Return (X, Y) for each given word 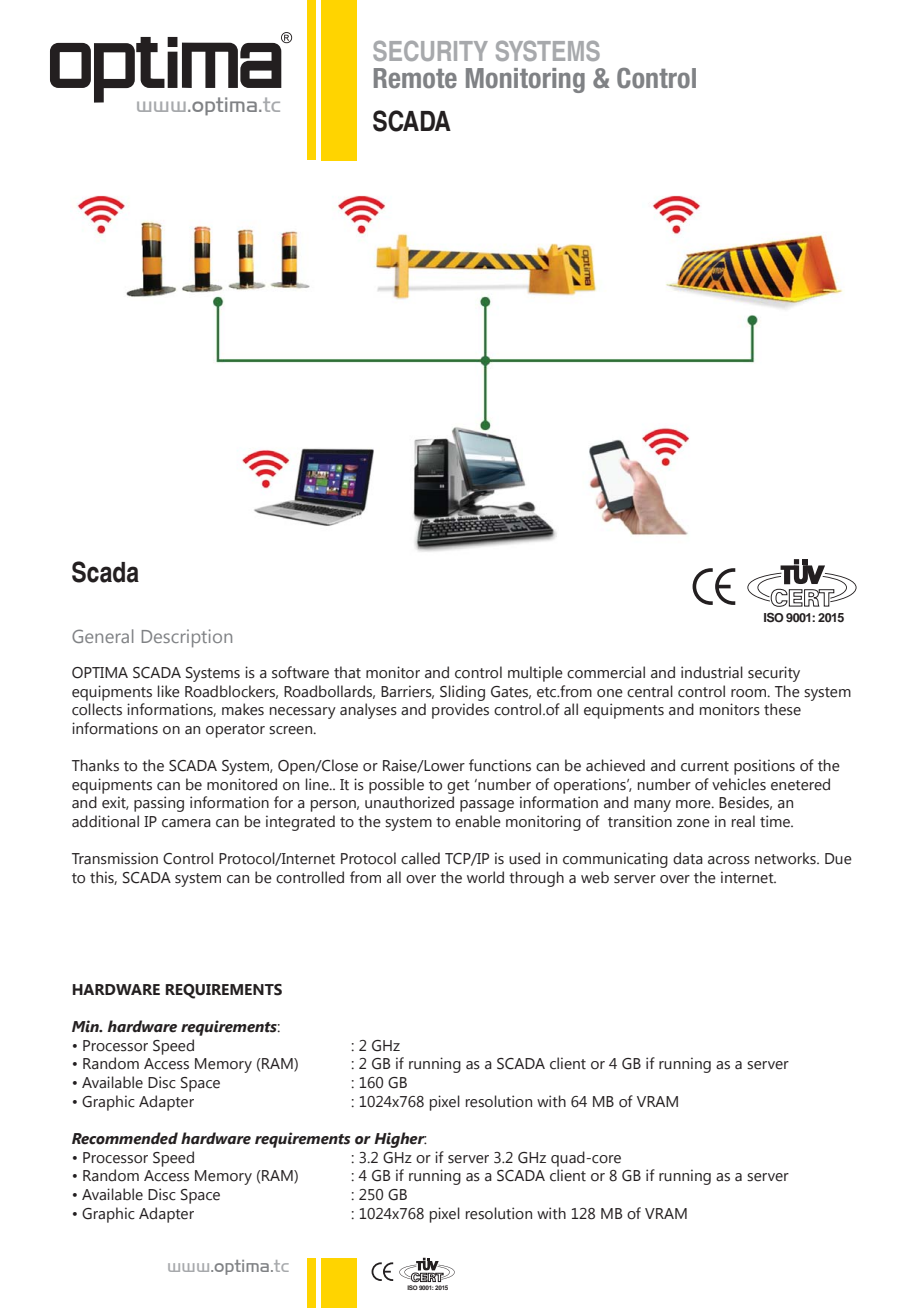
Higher (400, 1140)
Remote (415, 78)
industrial (712, 672)
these (782, 709)
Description (187, 638)
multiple (535, 674)
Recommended (125, 1138)
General (102, 636)
